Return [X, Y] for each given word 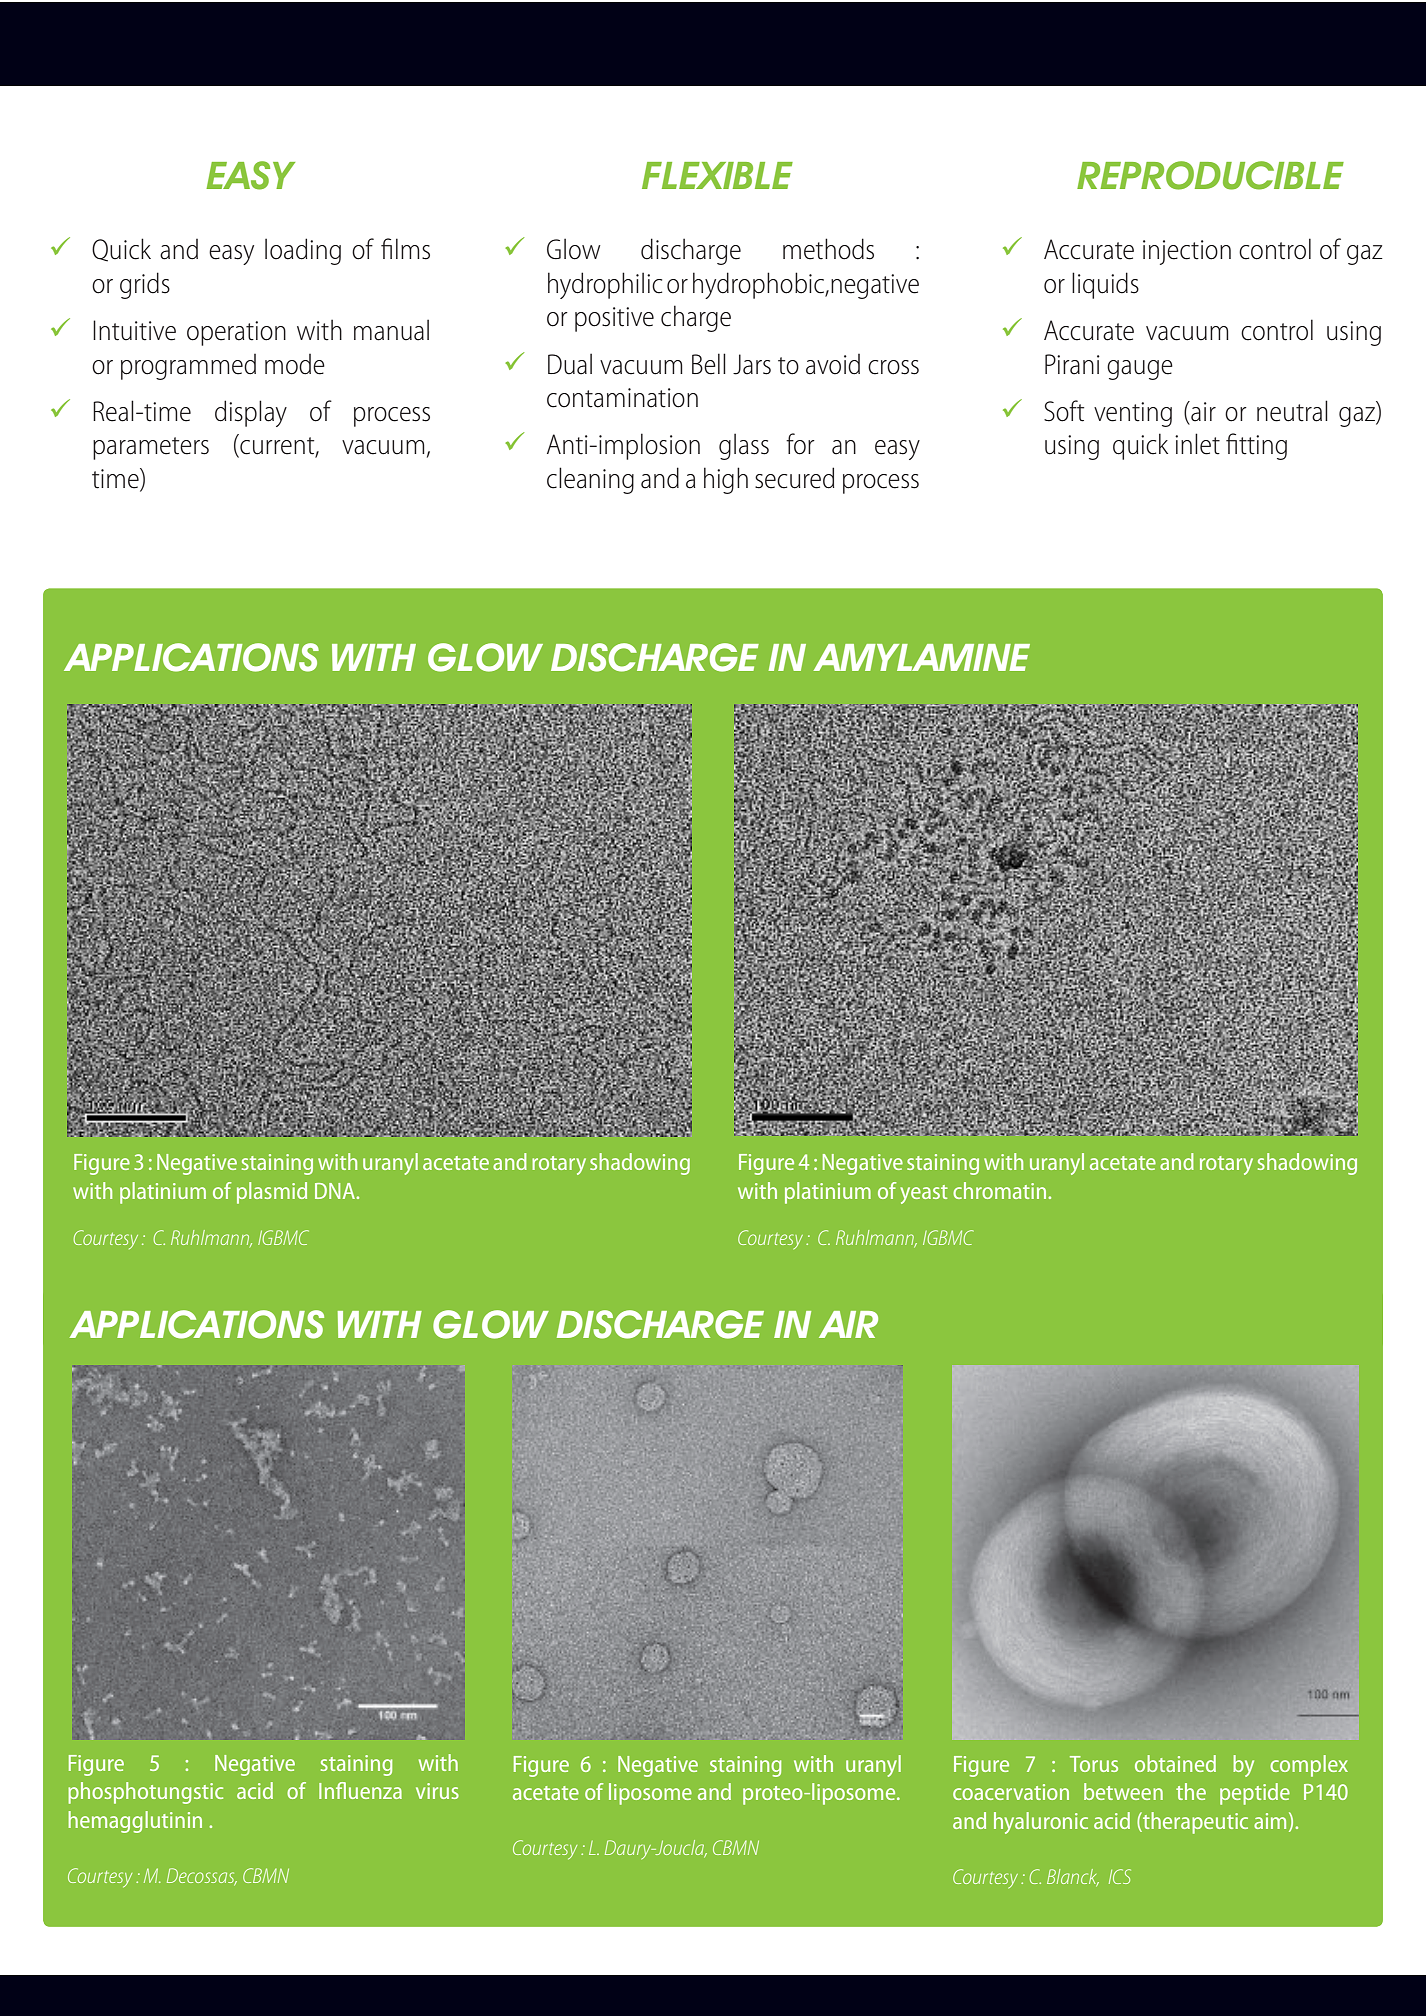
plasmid [272, 1193]
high [726, 480]
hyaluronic [1041, 1823]
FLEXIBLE [717, 175]
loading [303, 251]
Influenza [360, 1790]
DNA [336, 1191]
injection [1187, 252]
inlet [1197, 444]
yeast [924, 1194]
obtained [1175, 1763]
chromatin [999, 1190]
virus [437, 1791]
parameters [151, 448]
